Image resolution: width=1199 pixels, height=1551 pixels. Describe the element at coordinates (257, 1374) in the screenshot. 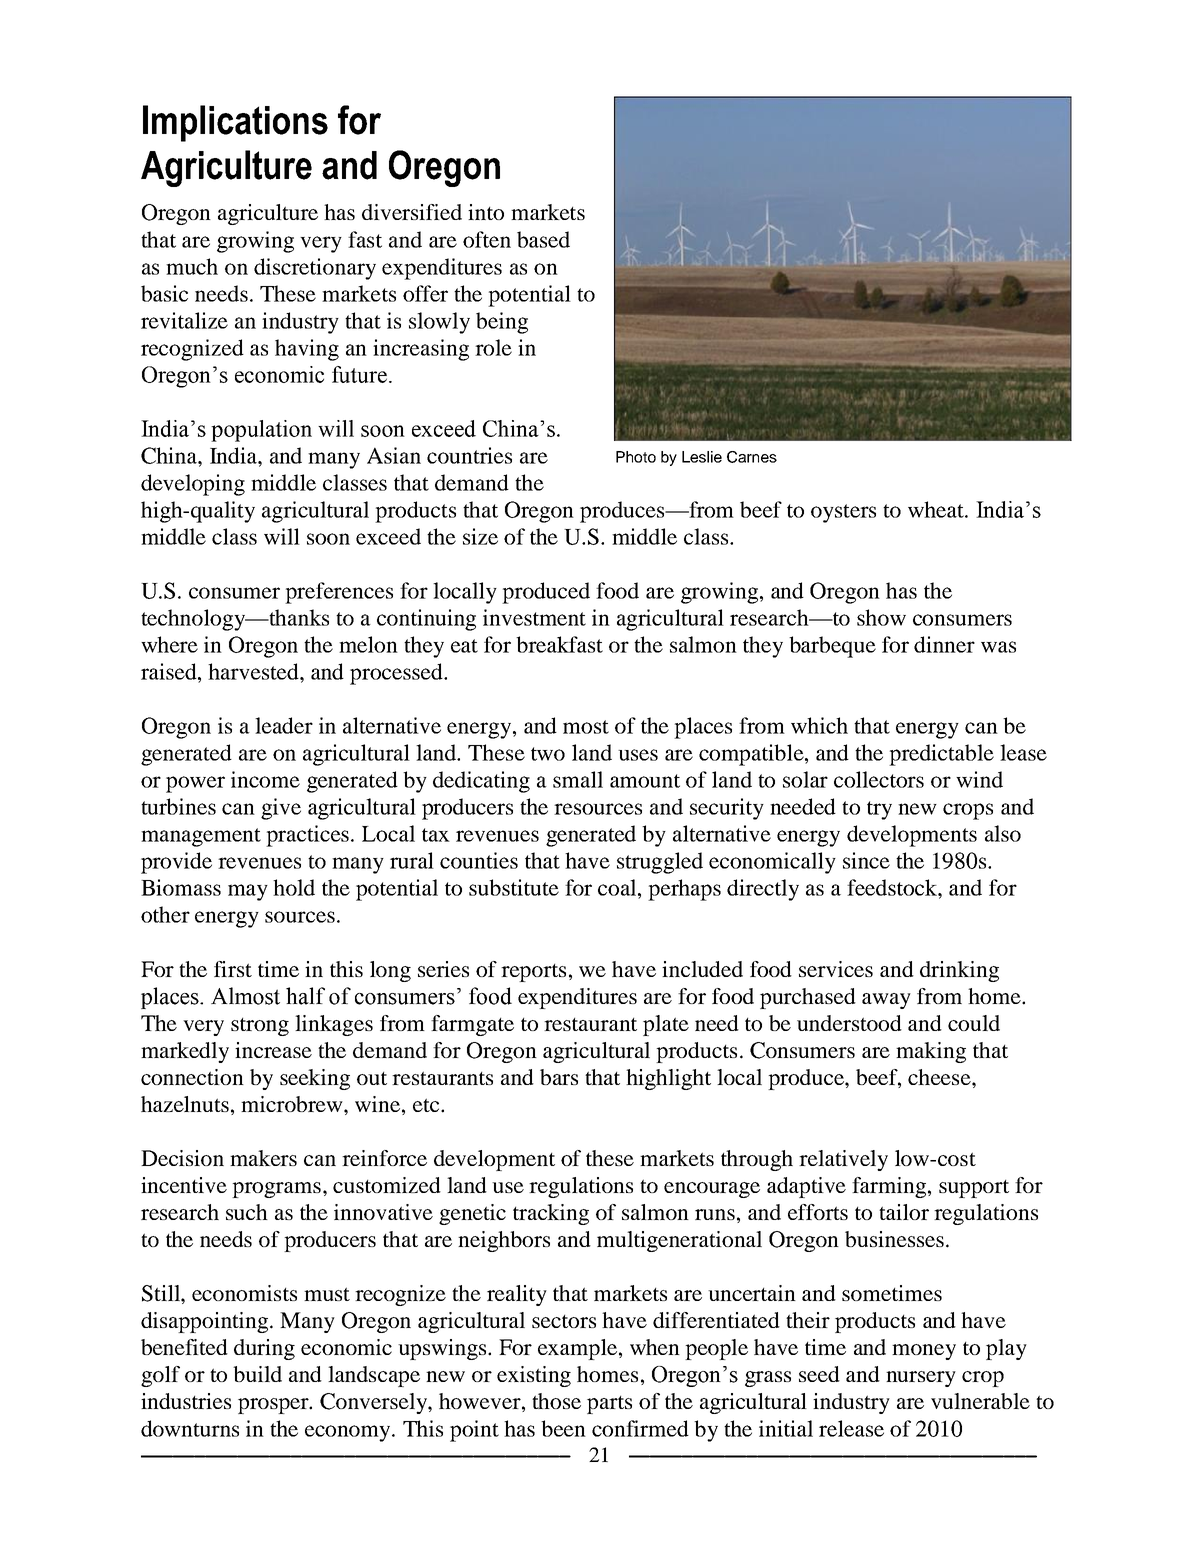

I see `build` at that location.
